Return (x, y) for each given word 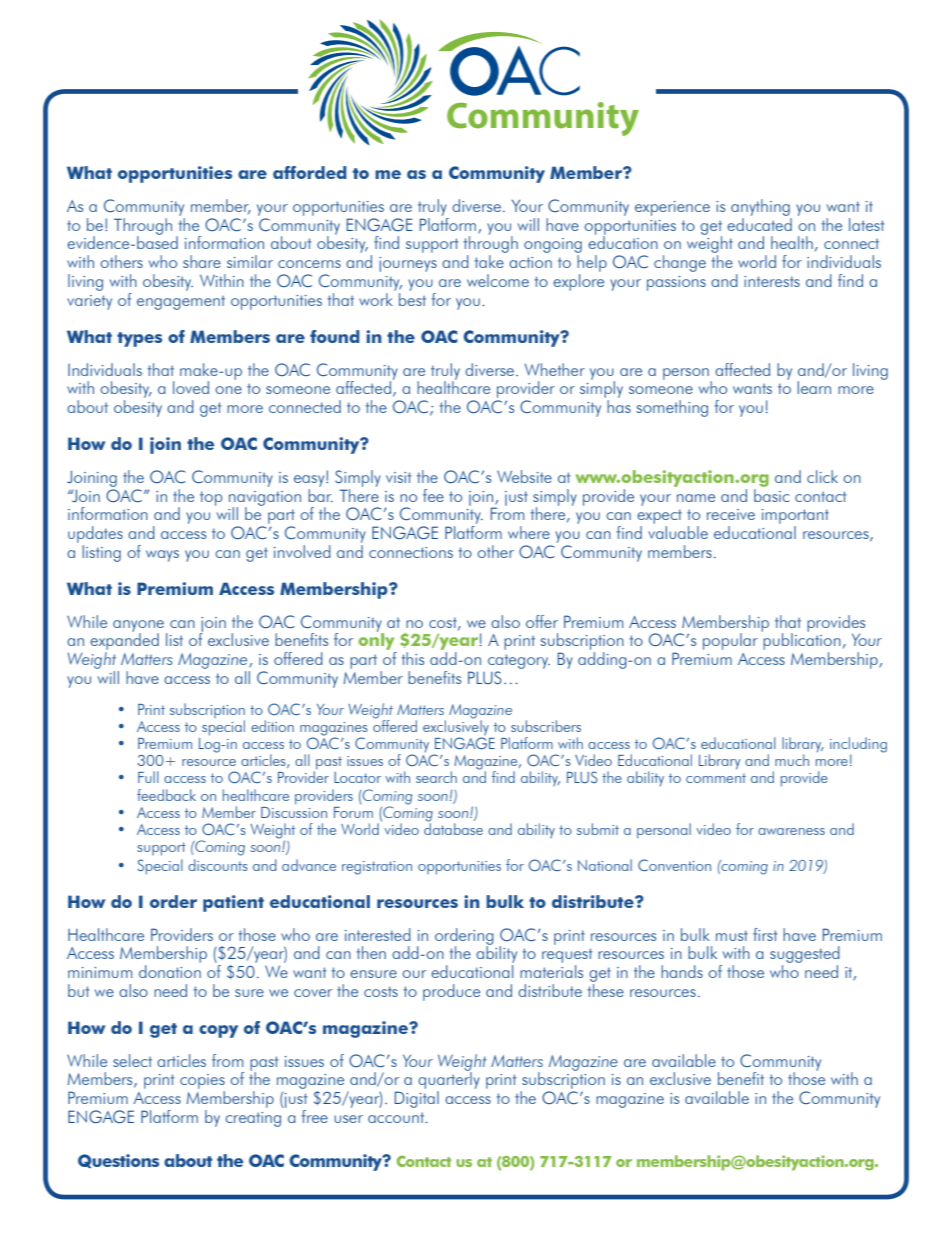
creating (253, 1119)
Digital (417, 1099)
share (202, 261)
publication (801, 642)
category (519, 661)
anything (760, 207)
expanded (124, 642)
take (489, 261)
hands (682, 971)
